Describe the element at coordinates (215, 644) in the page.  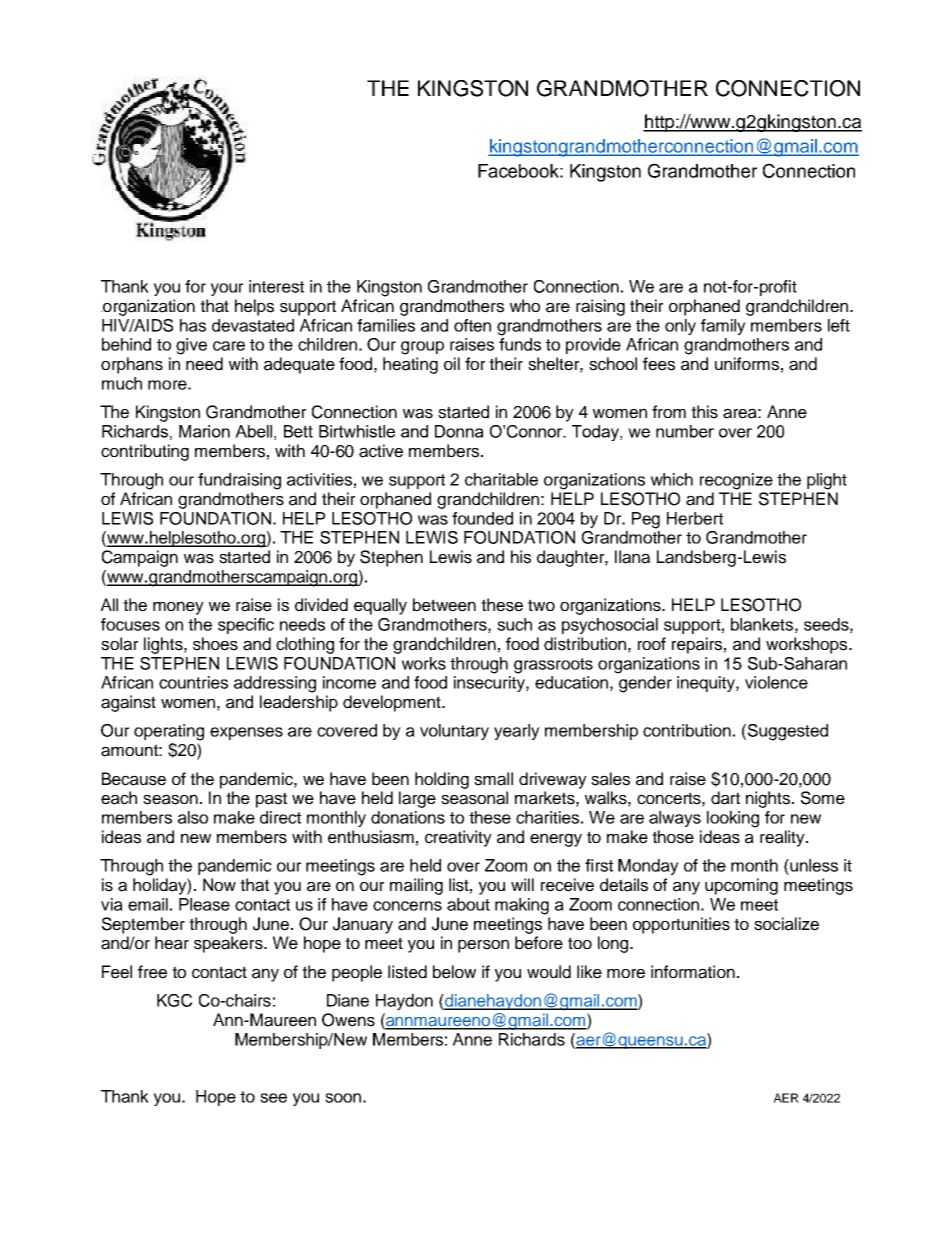
I see `shoes` at that location.
